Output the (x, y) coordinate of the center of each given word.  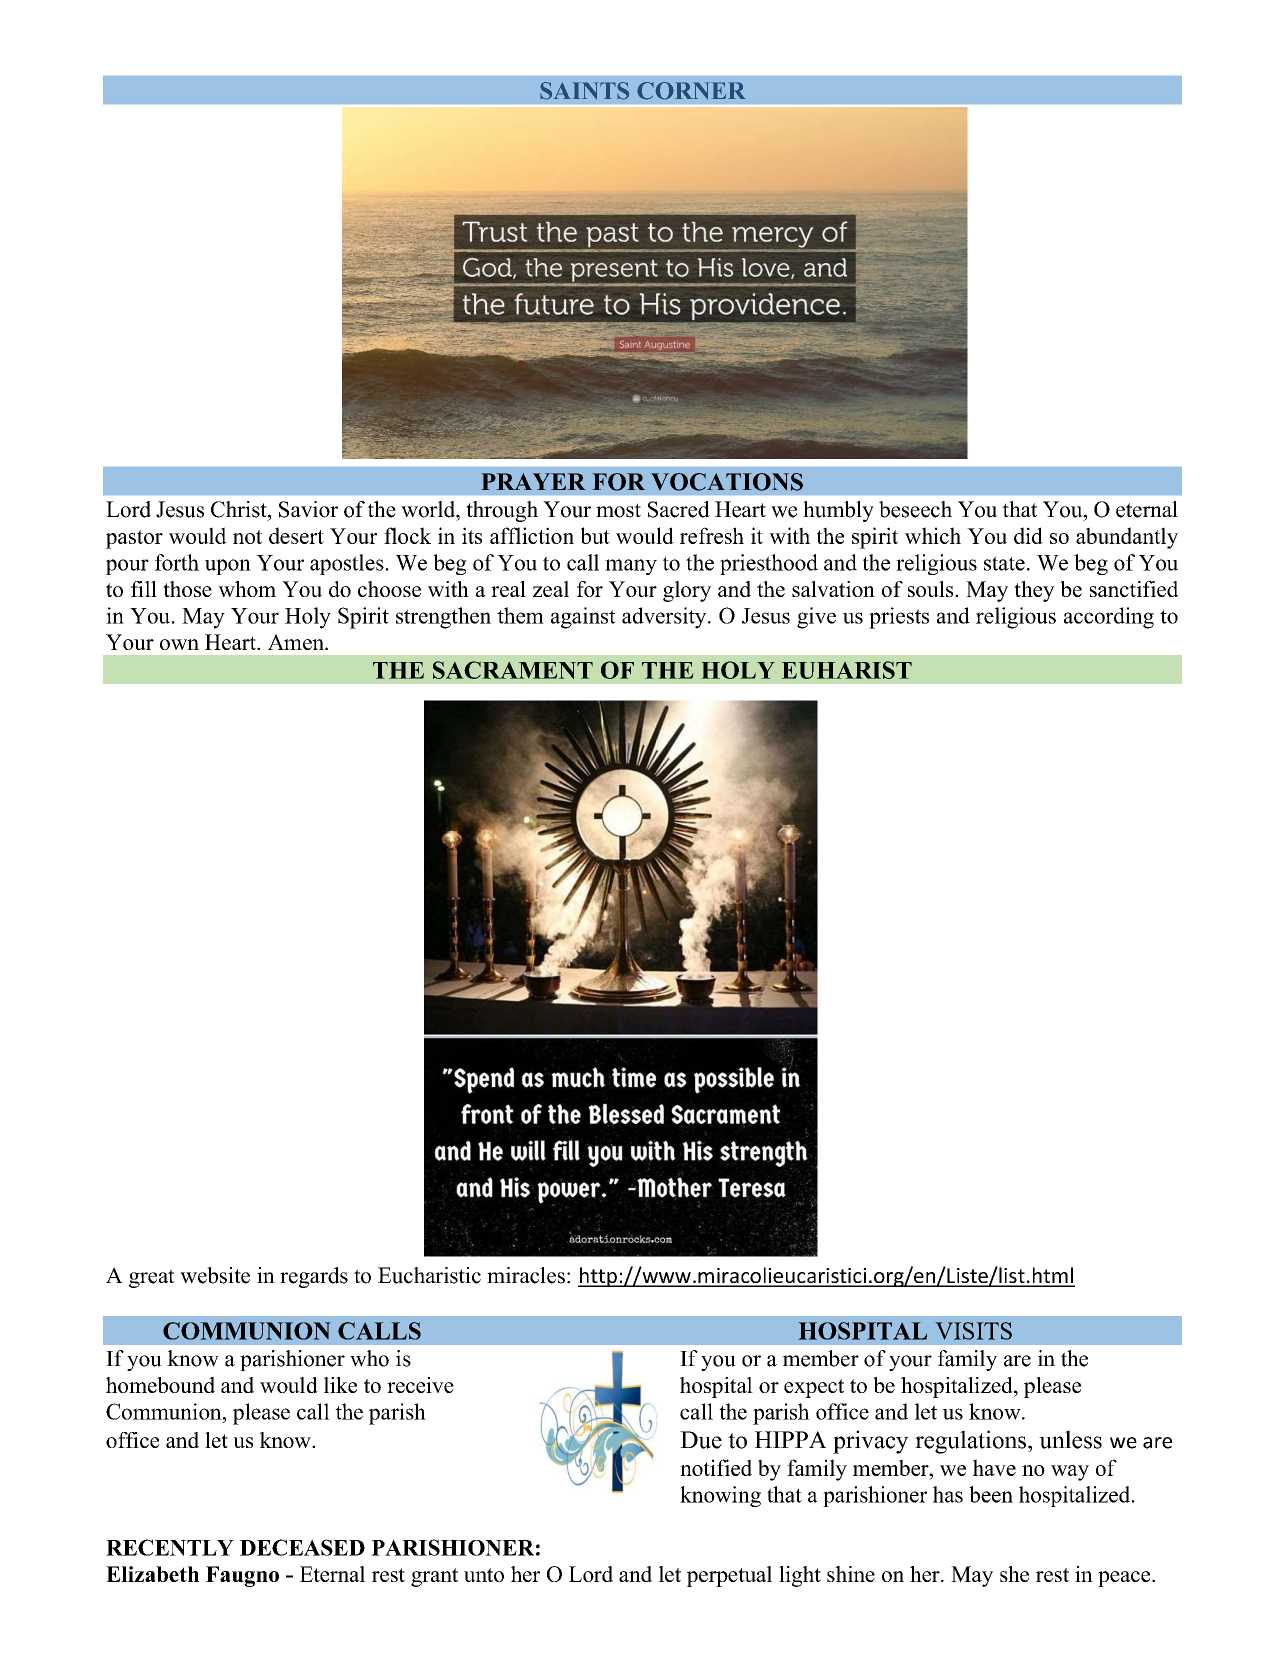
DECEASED (302, 1547)
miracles (526, 1275)
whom (247, 589)
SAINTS (584, 91)
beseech (915, 509)
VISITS (974, 1331)
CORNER (691, 91)
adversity (665, 618)
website (215, 1275)
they (1034, 591)
